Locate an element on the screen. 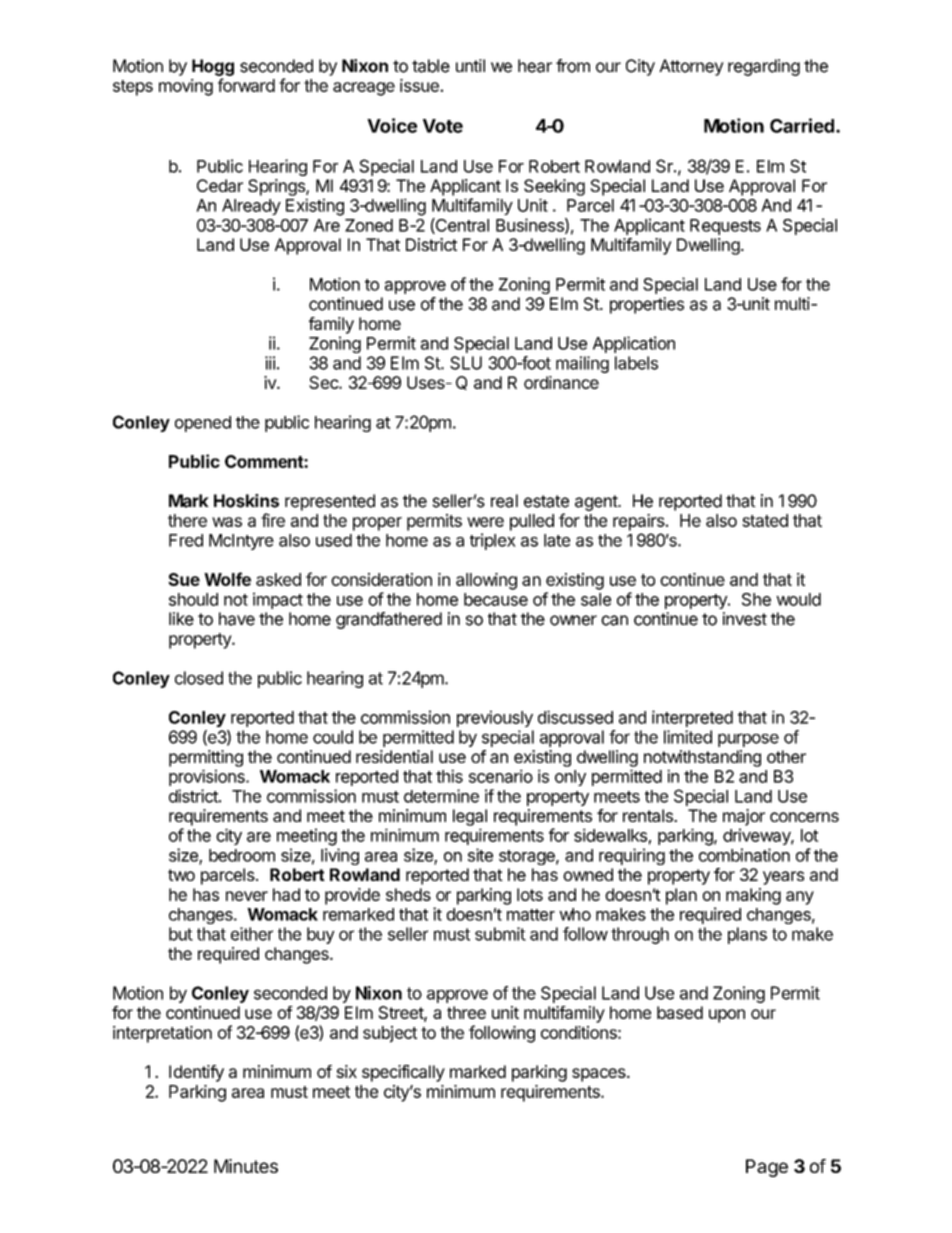 Image resolution: width=952 pixels, height=1233 pixels. major is located at coordinates (744, 817).
